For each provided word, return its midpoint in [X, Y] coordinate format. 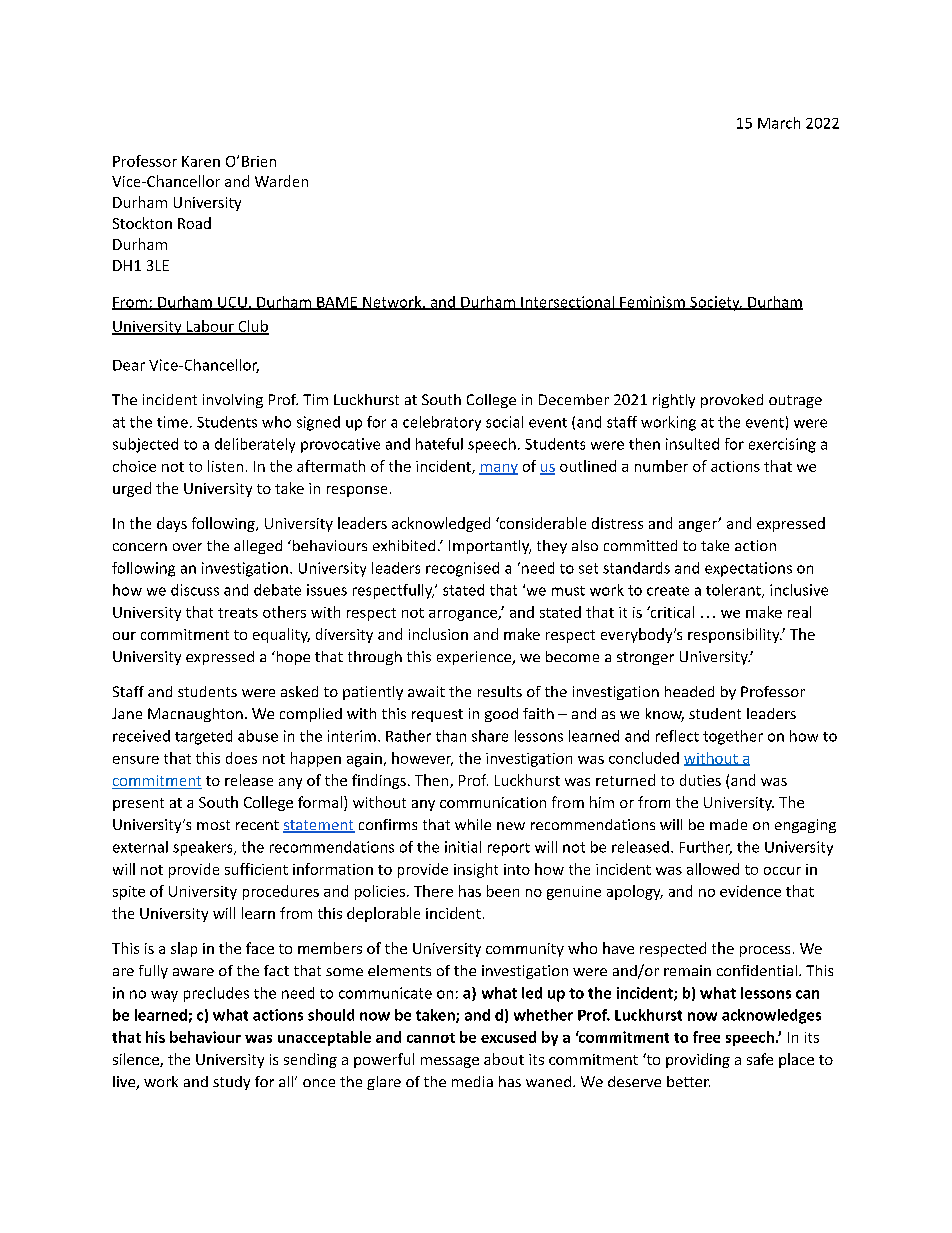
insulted [692, 444]
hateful [439, 444]
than [451, 736]
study [231, 1083]
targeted [203, 737]
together [733, 737]
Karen [201, 161]
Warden [281, 181]
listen [225, 466]
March [779, 123]
